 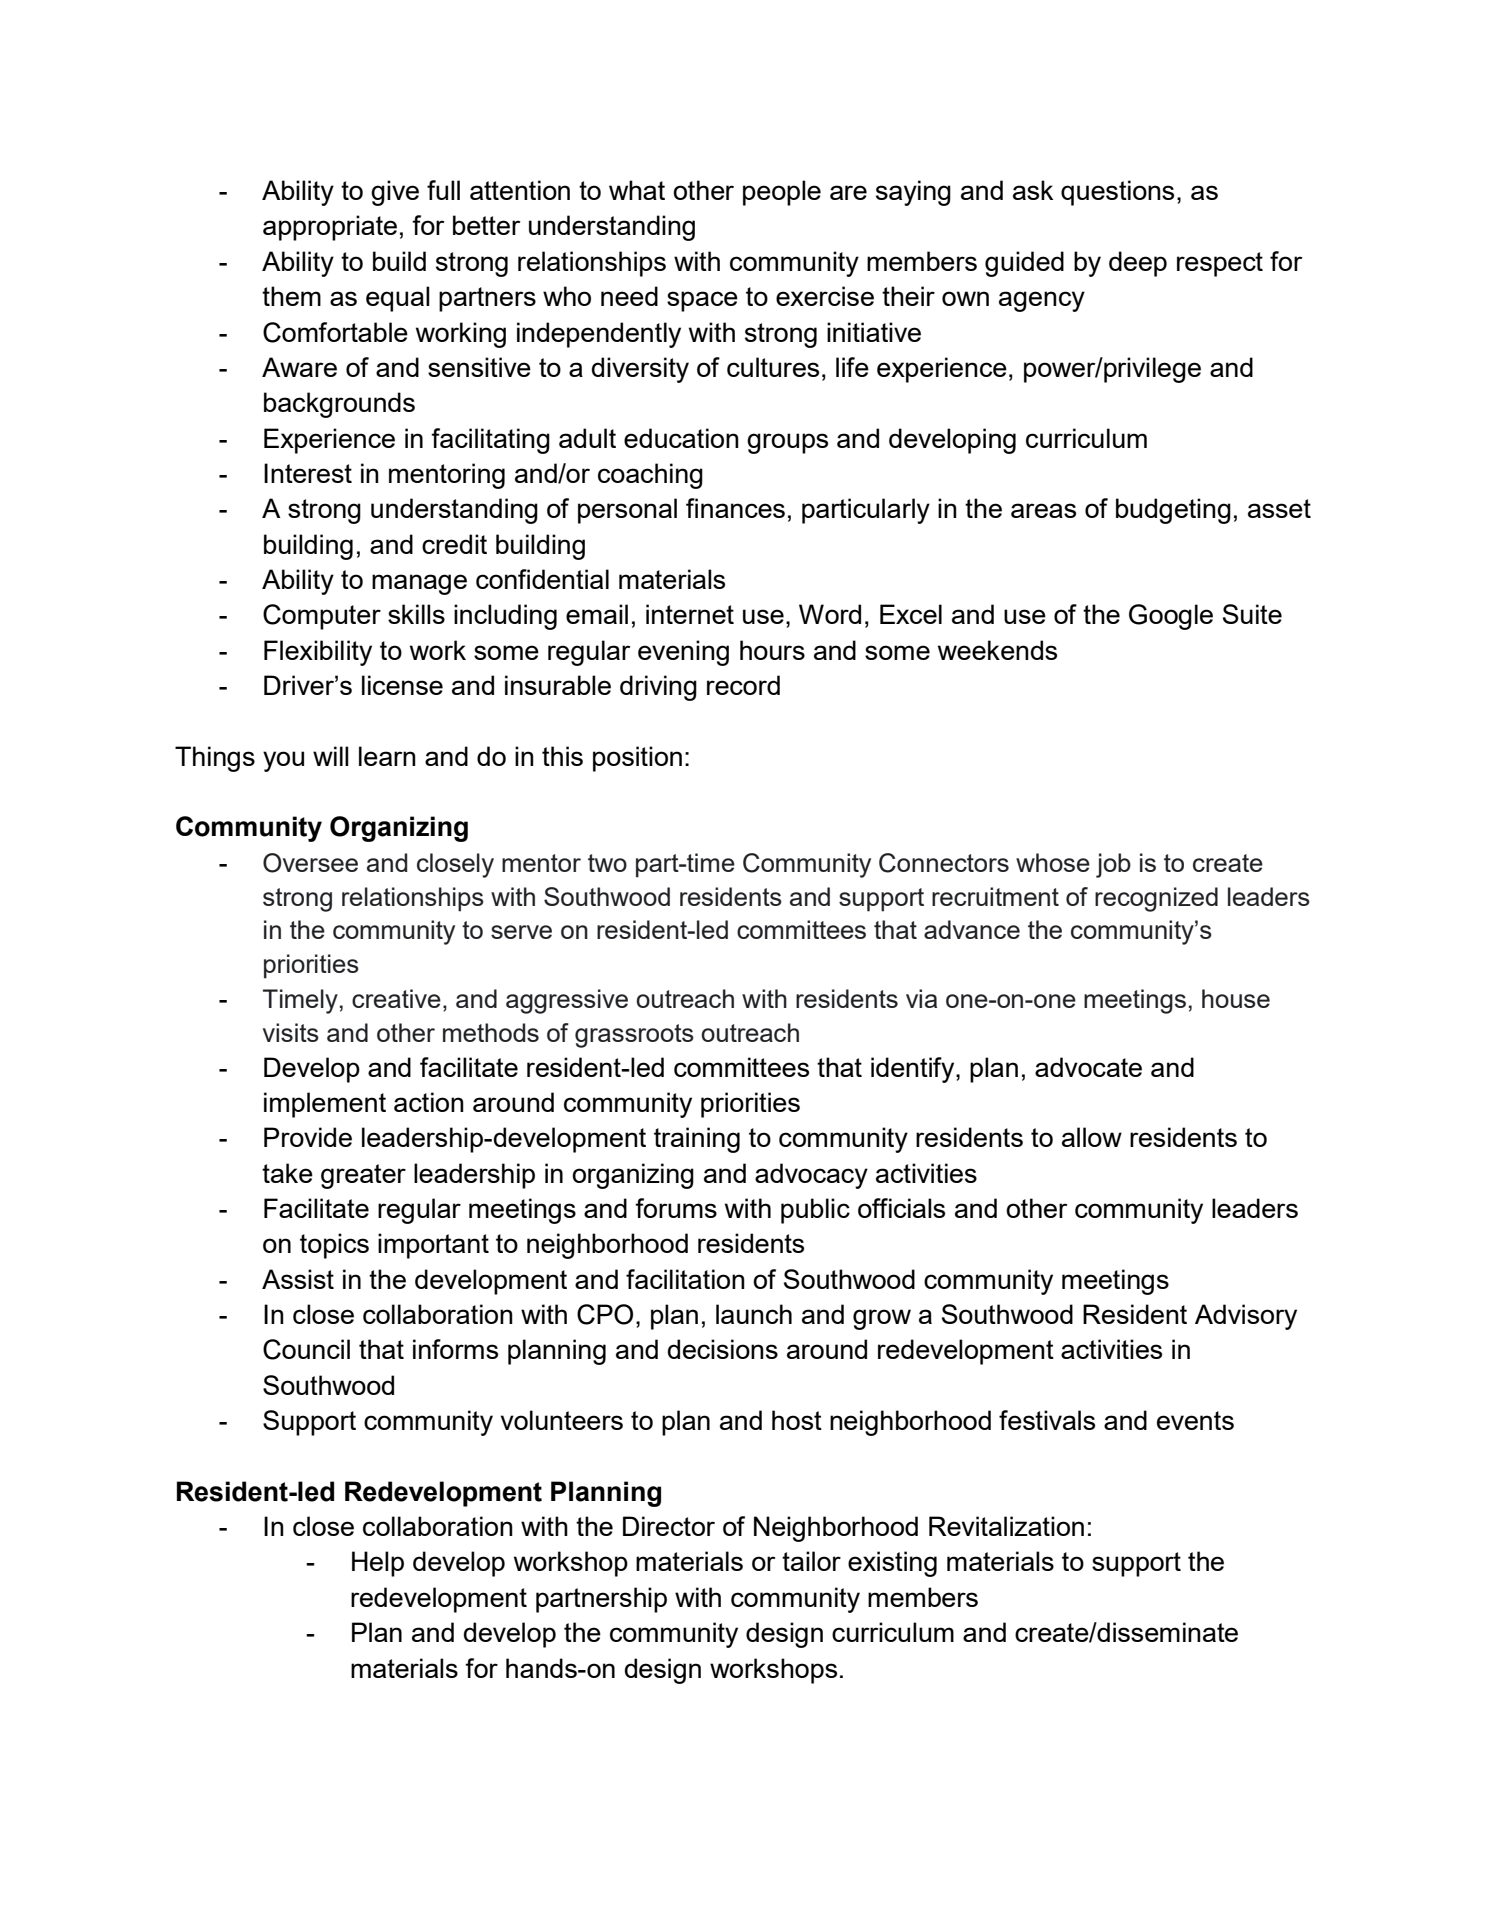 What do you see at coordinates (607, 863) in the page?
I see `two` at bounding box center [607, 863].
